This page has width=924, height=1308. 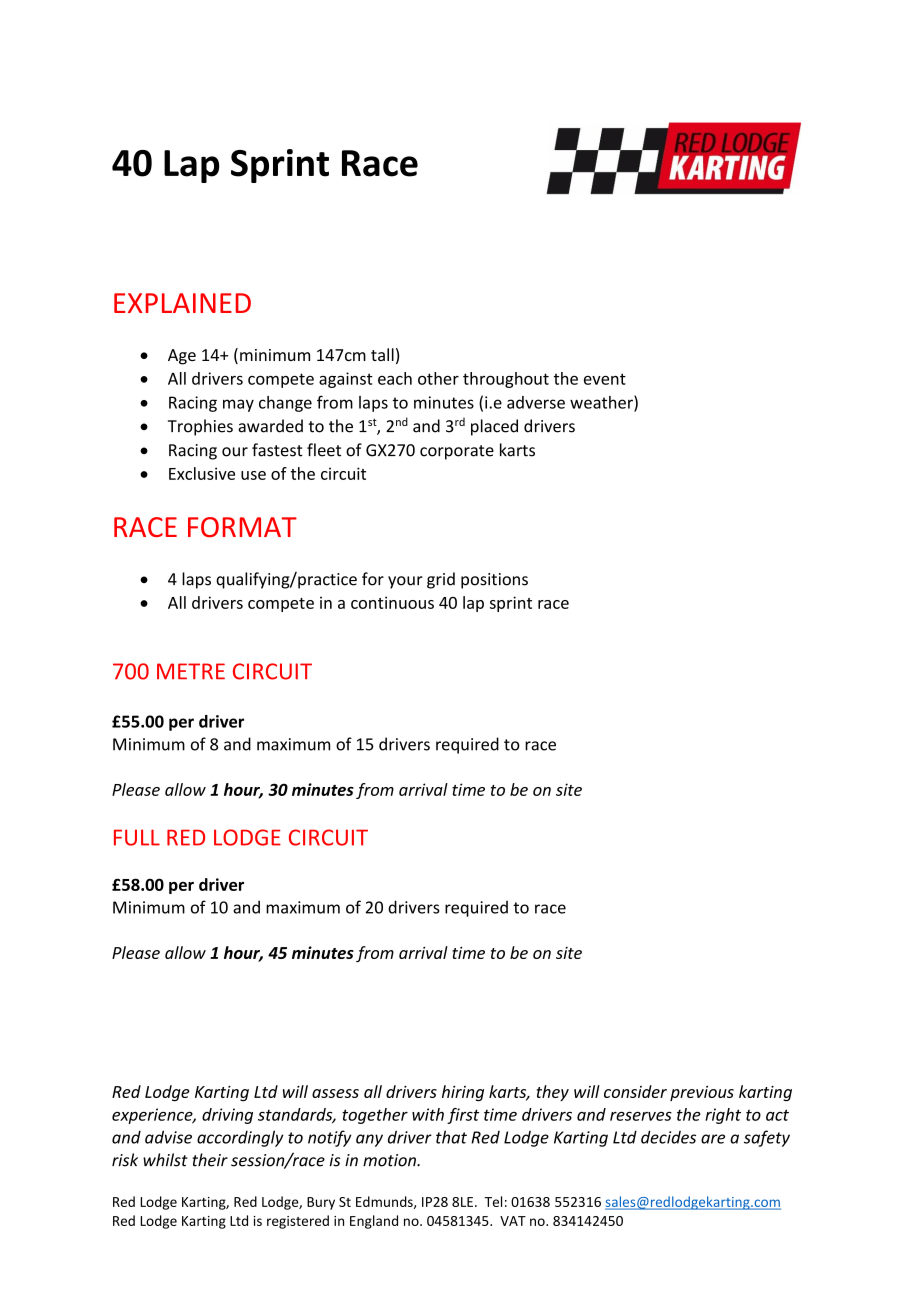 What do you see at coordinates (137, 837) in the page?
I see `FULL` at bounding box center [137, 837].
